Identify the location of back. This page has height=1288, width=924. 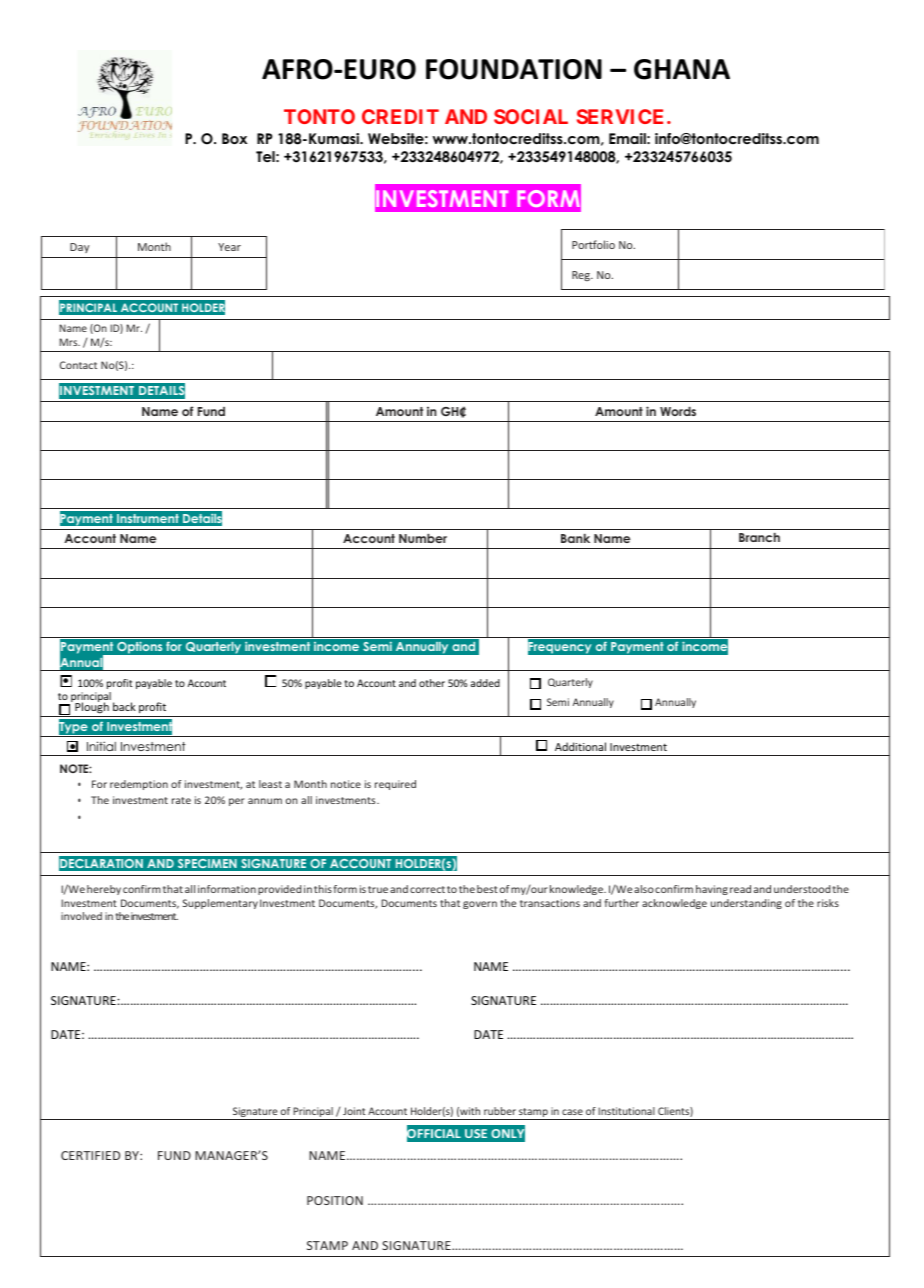
(124, 706).
